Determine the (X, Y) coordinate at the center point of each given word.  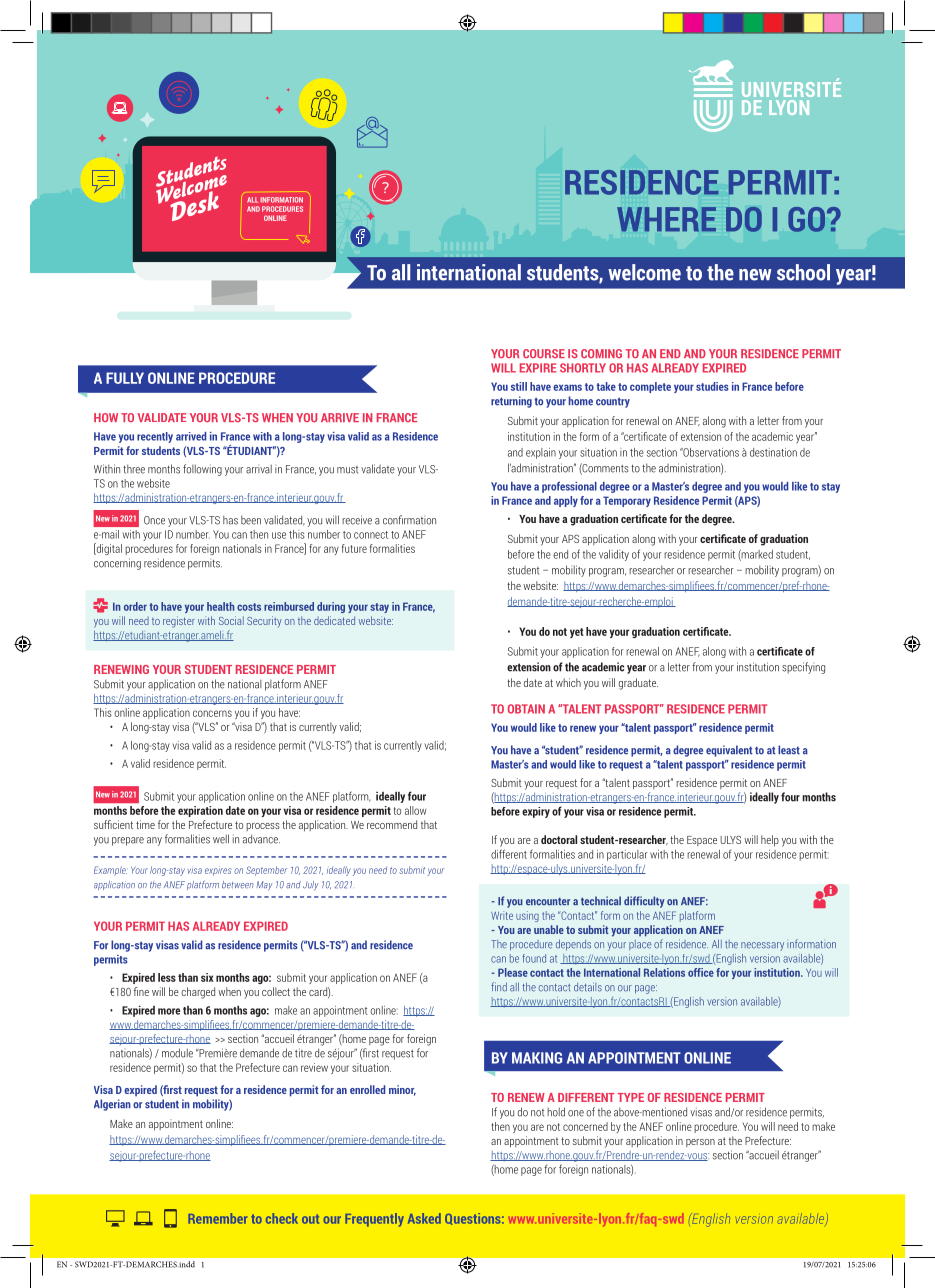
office (701, 972)
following (202, 470)
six (207, 977)
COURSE (544, 353)
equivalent (729, 751)
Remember (217, 1218)
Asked (424, 1218)
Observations (710, 452)
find (499, 987)
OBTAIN (526, 709)
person (700, 1143)
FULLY (125, 378)
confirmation (409, 520)
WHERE (666, 219)
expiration (200, 811)
